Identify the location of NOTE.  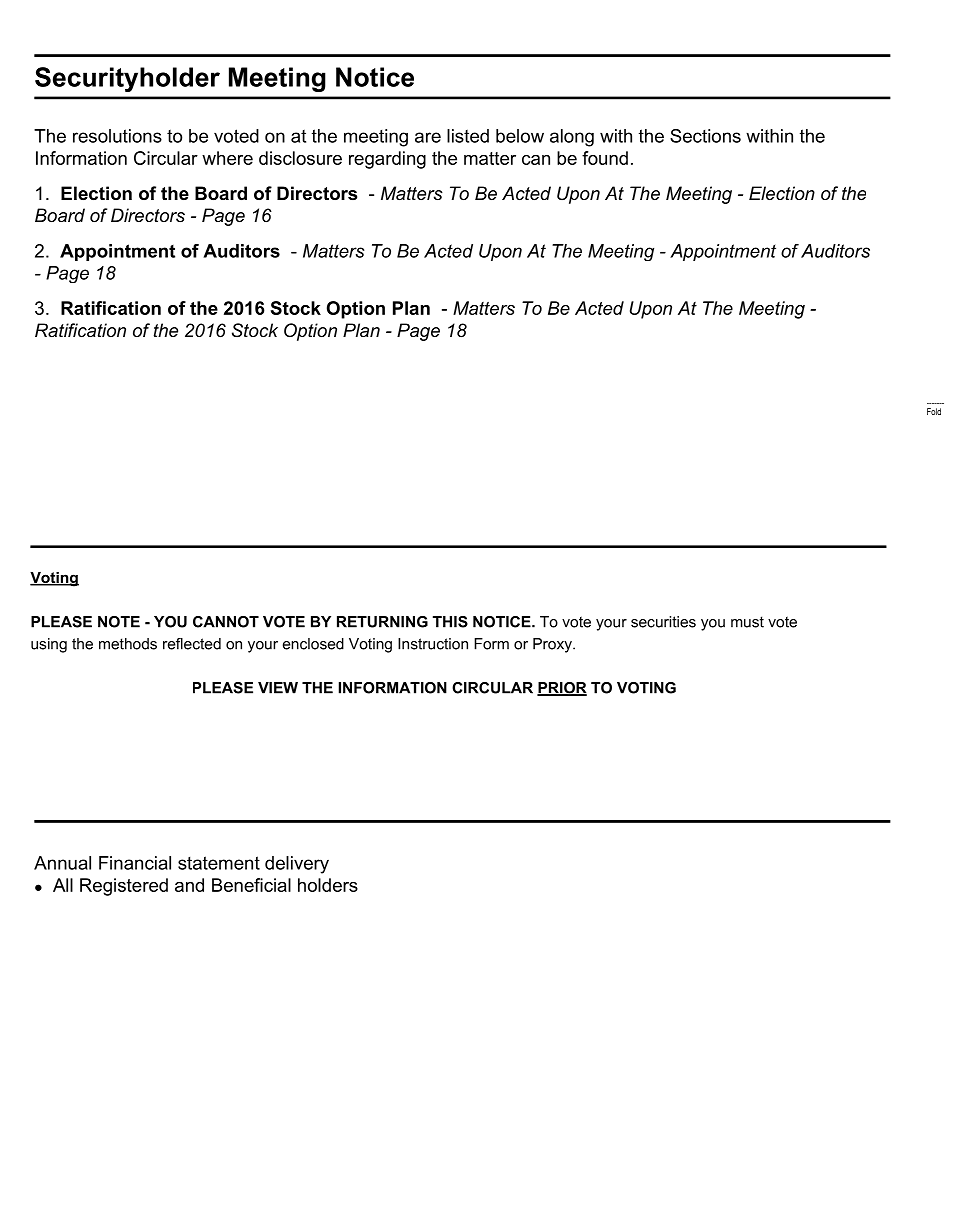
(119, 622).
